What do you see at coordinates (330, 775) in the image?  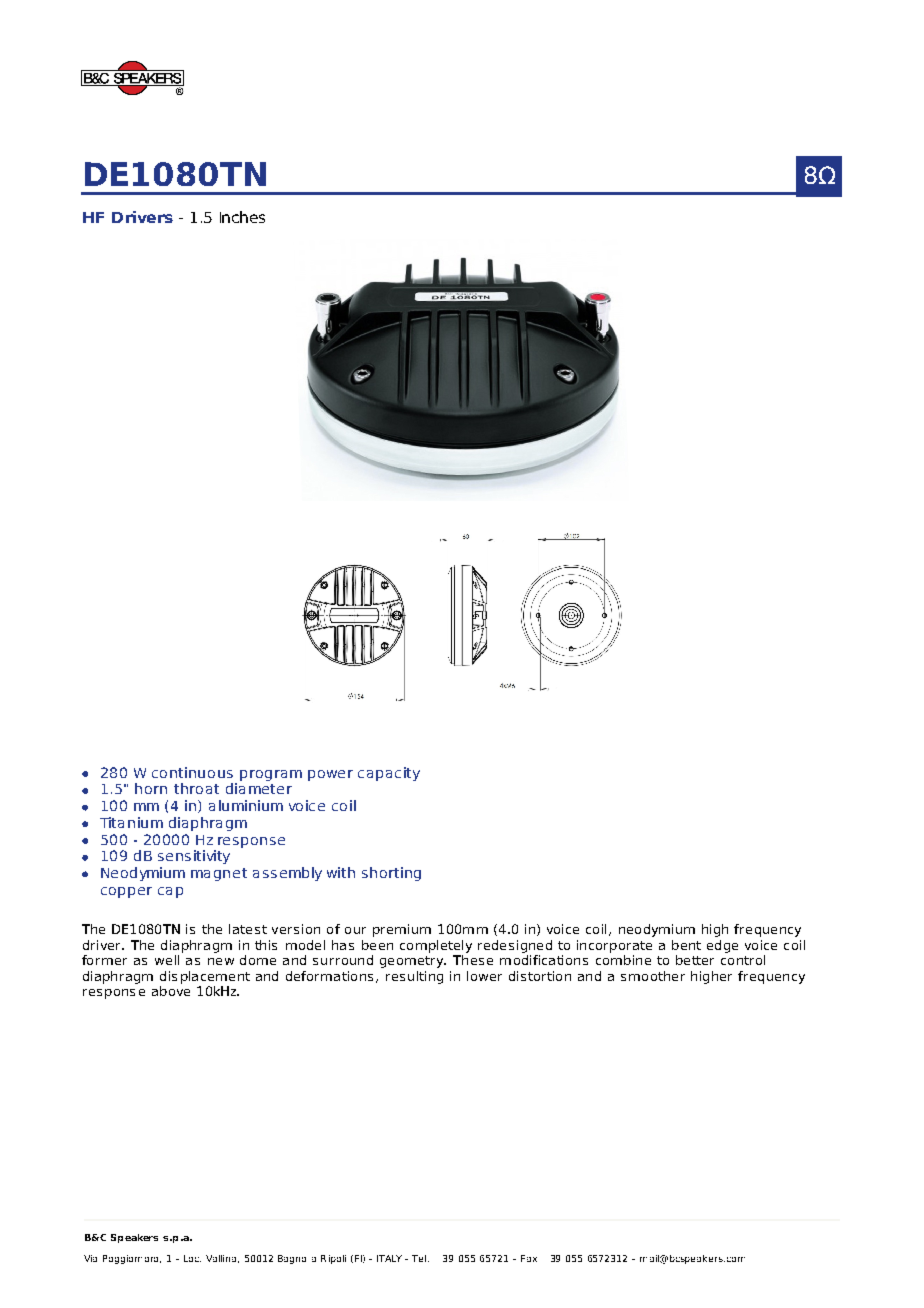 I see `power` at bounding box center [330, 775].
